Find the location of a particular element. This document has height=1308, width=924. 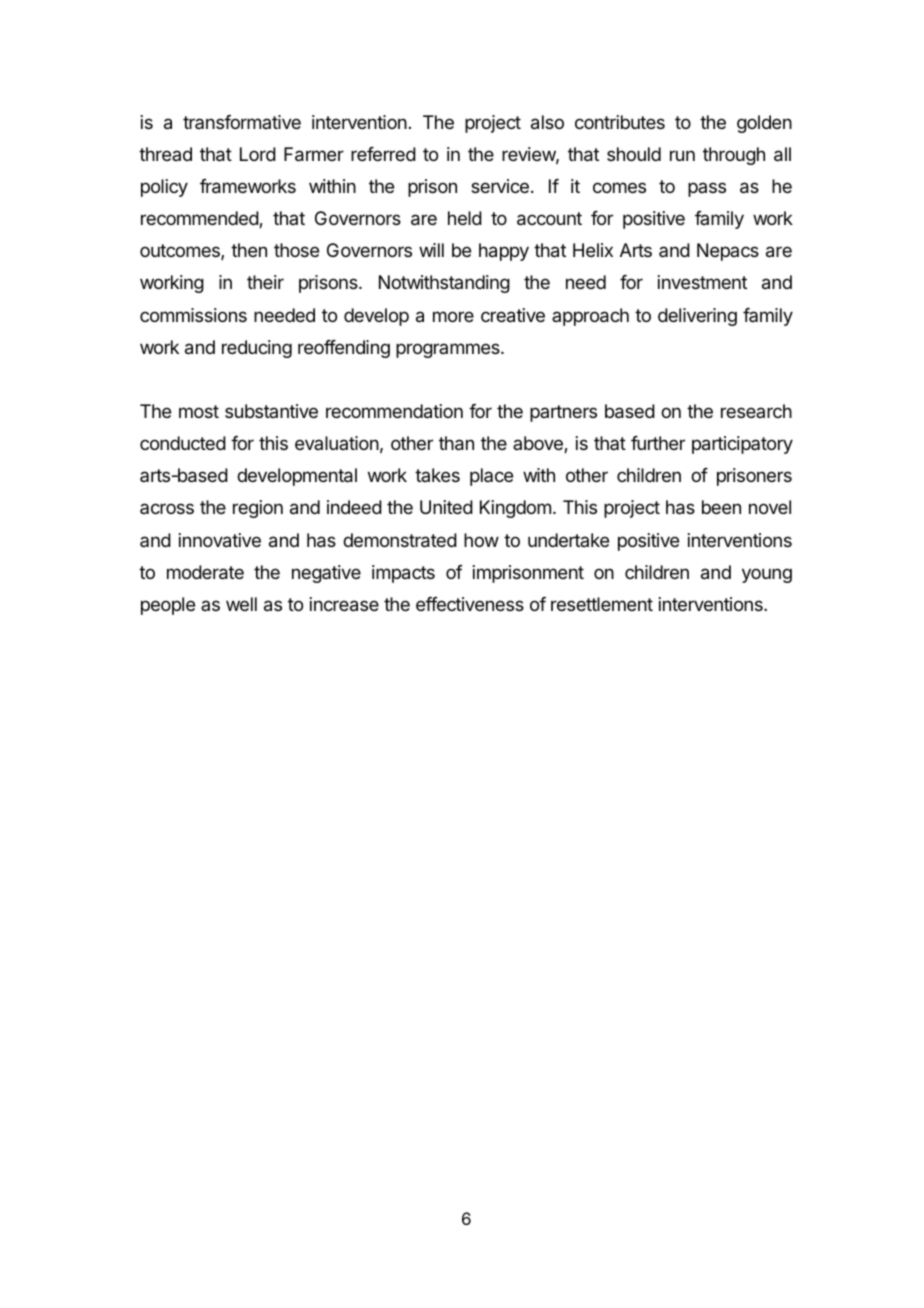

well is located at coordinates (241, 604).
